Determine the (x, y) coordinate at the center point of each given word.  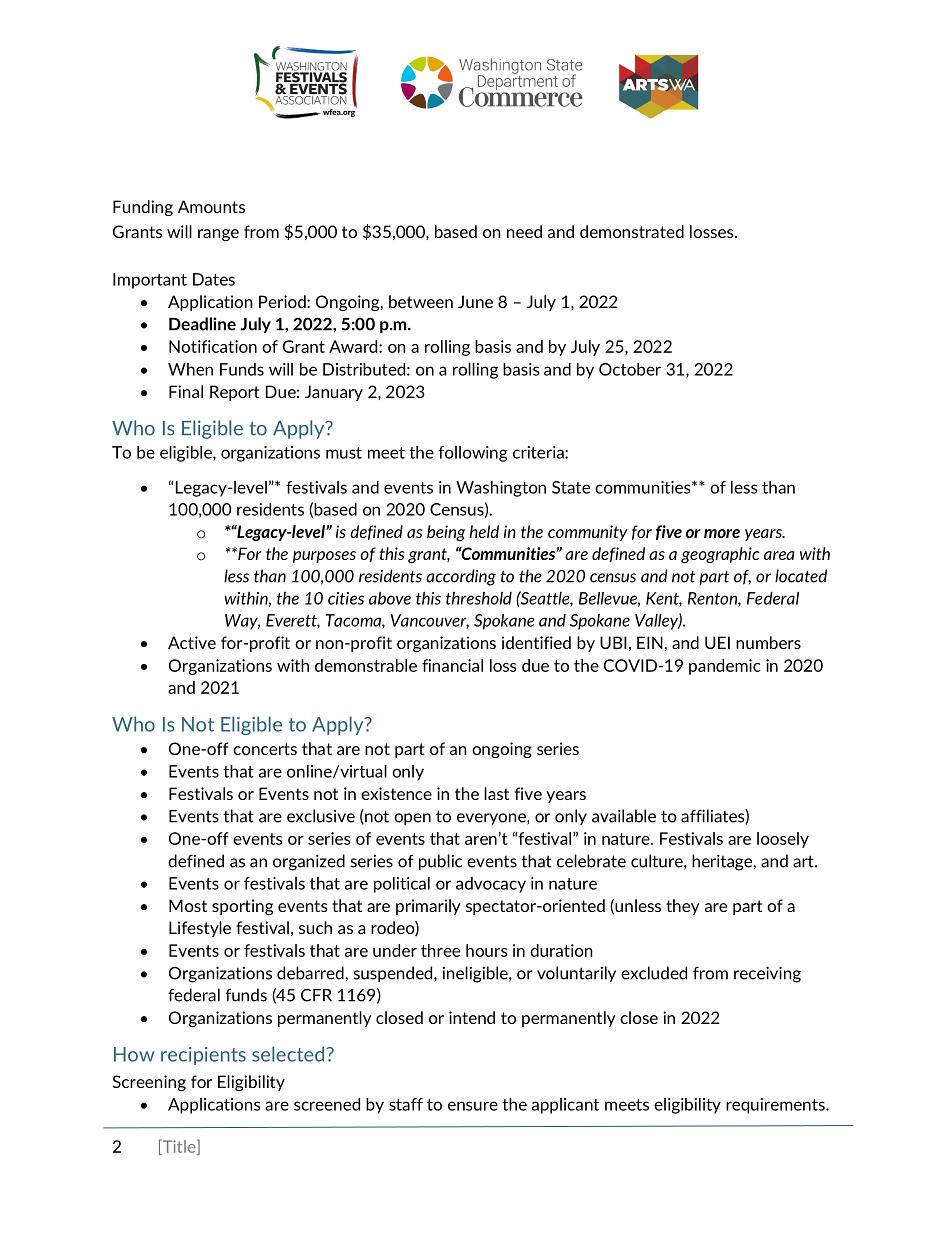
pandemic (725, 667)
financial (452, 665)
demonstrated (632, 231)
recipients (203, 1056)
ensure (473, 1106)
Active (192, 642)
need (524, 231)
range (218, 235)
